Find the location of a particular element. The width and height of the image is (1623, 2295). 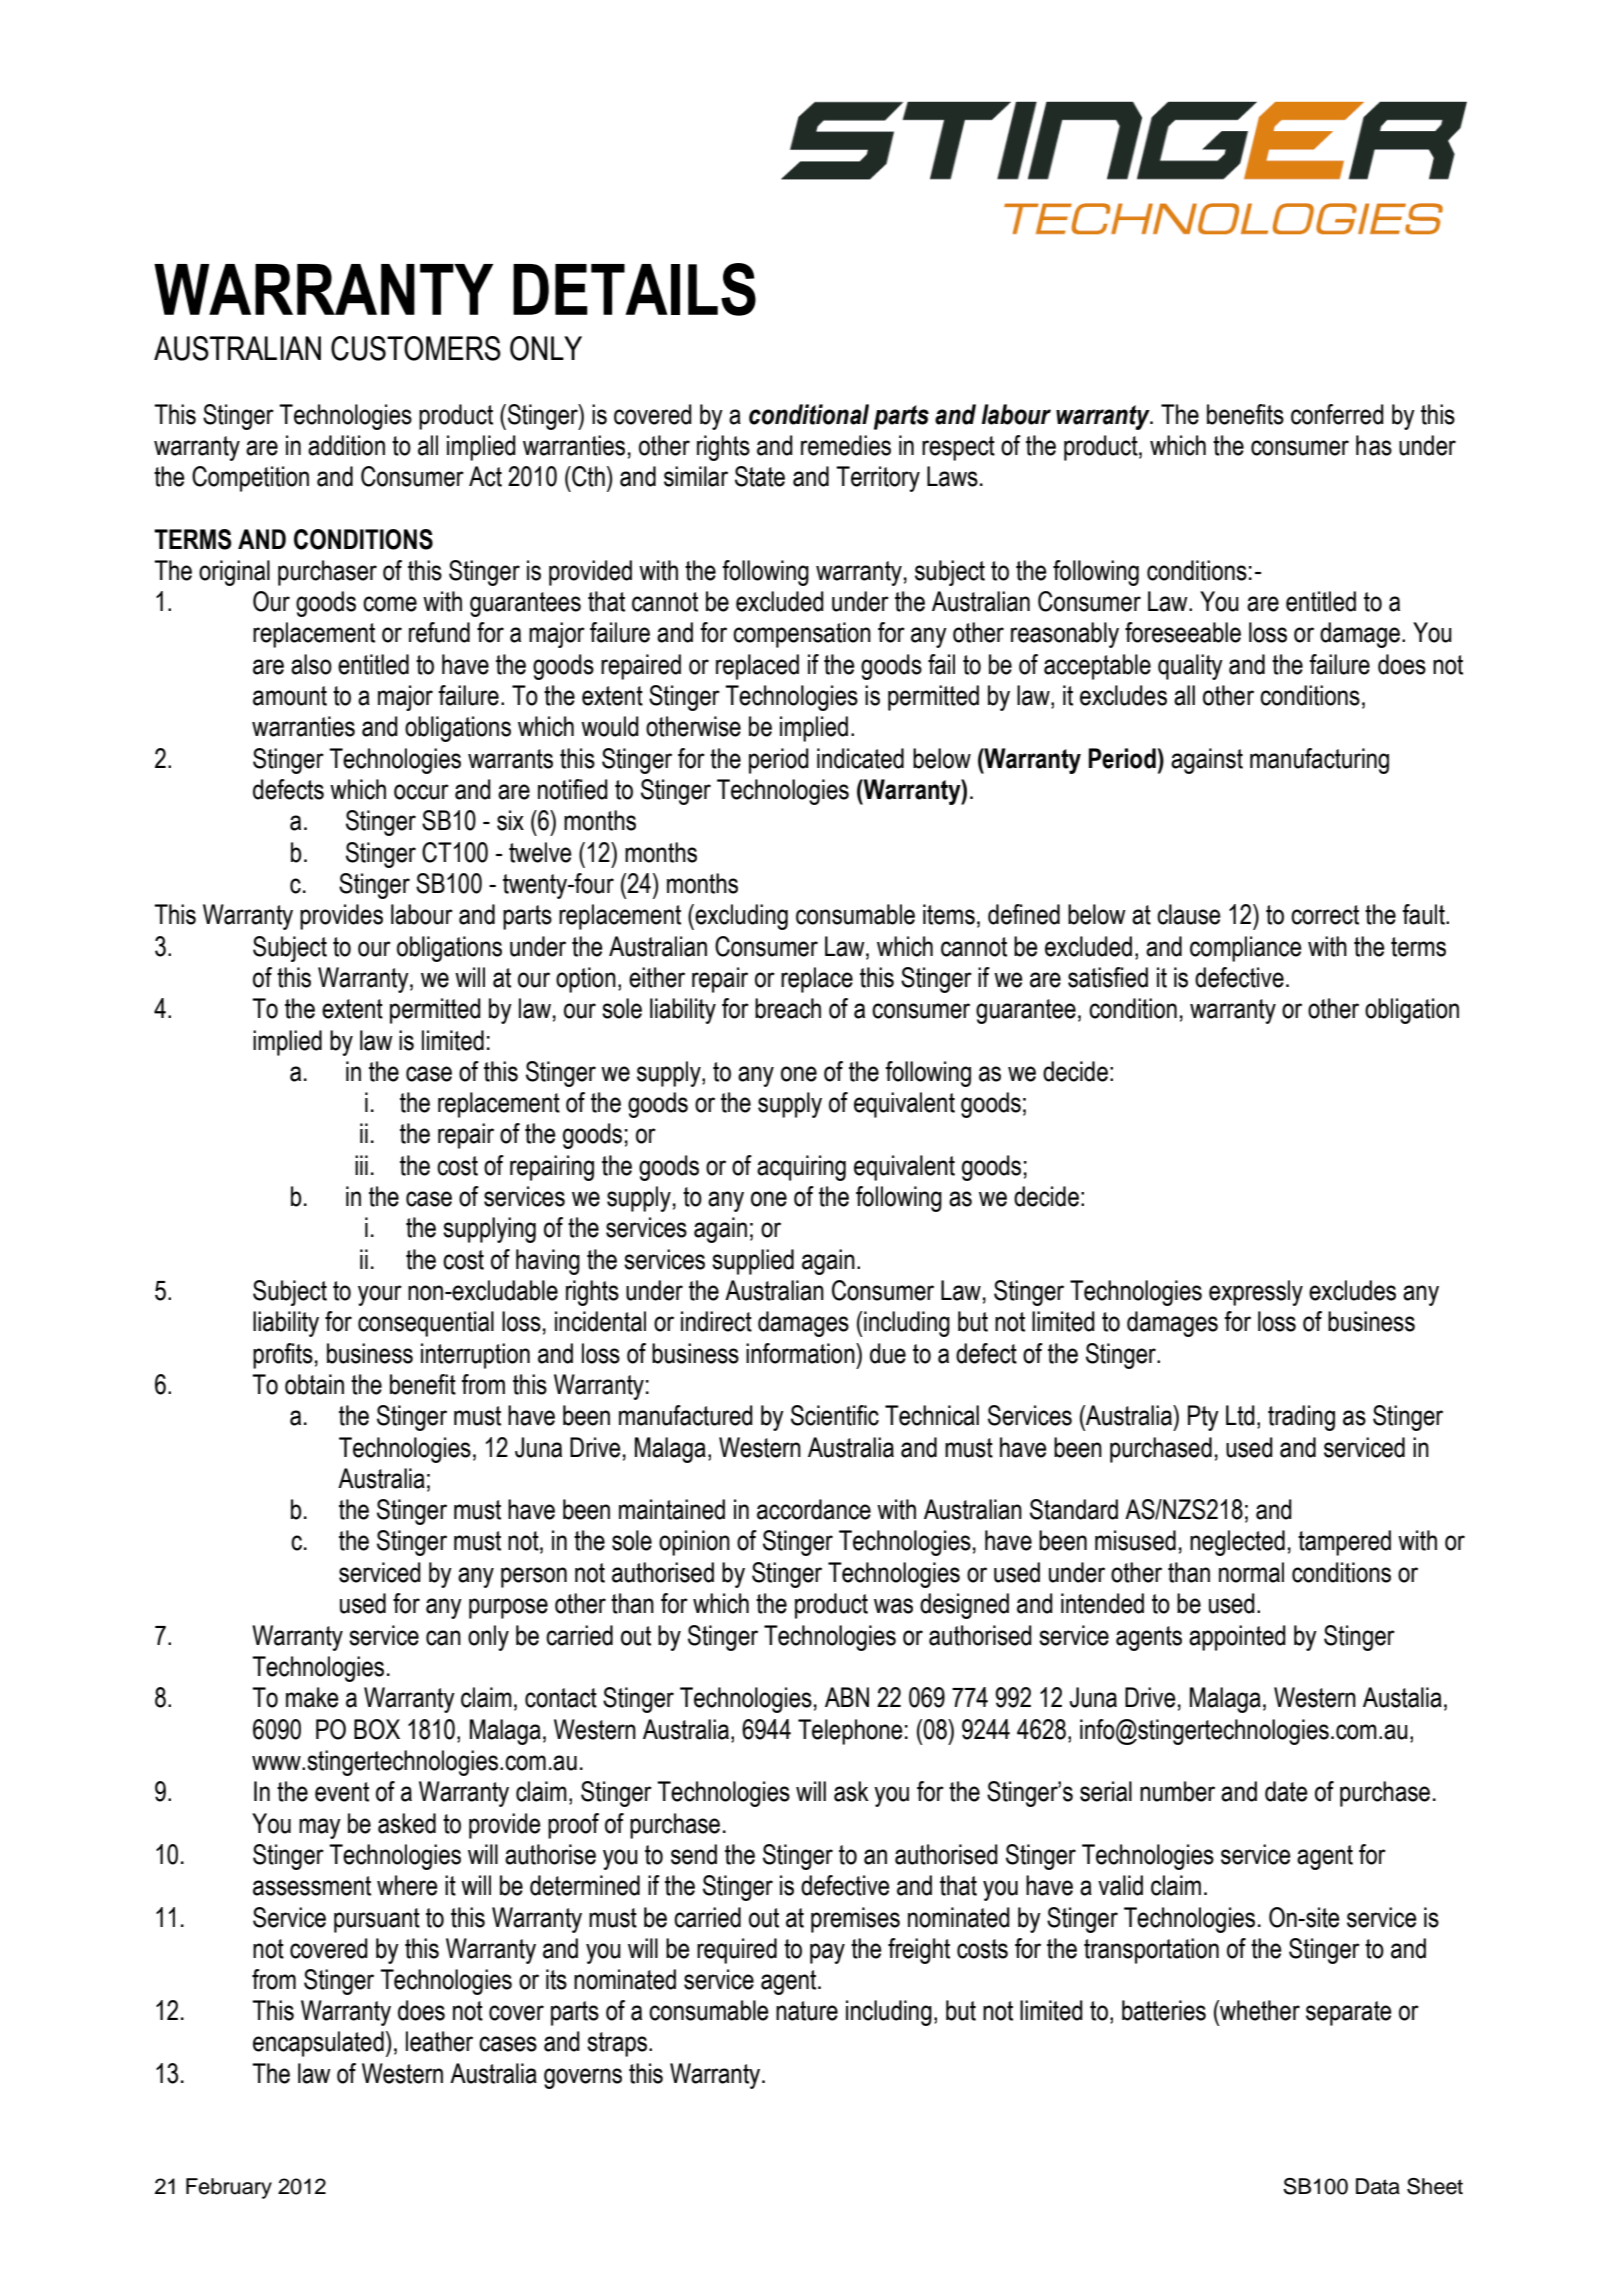

CUSTOMERS is located at coordinates (416, 348).
